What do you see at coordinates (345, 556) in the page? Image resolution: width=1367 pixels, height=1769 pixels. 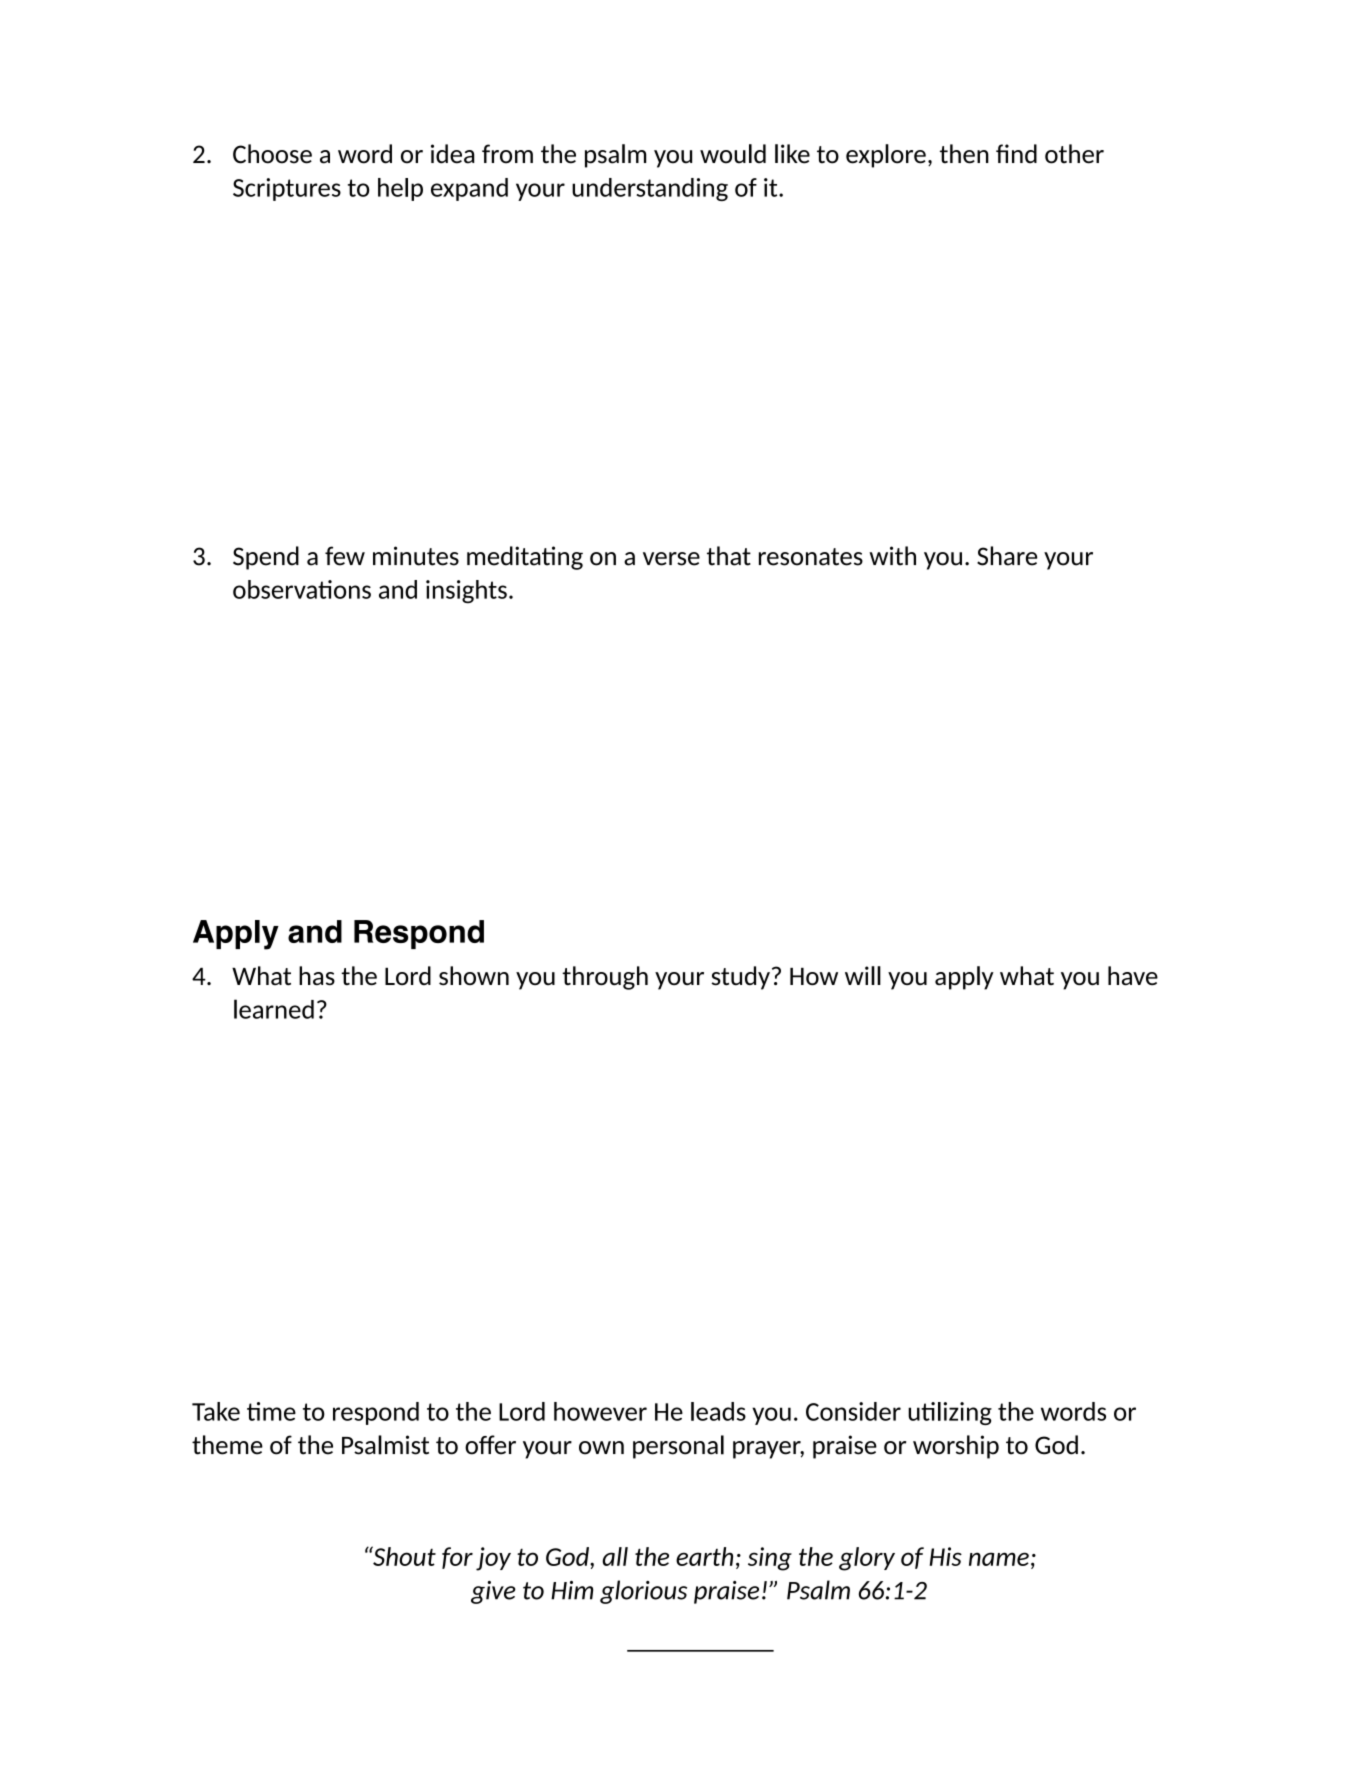 I see `few` at bounding box center [345, 556].
